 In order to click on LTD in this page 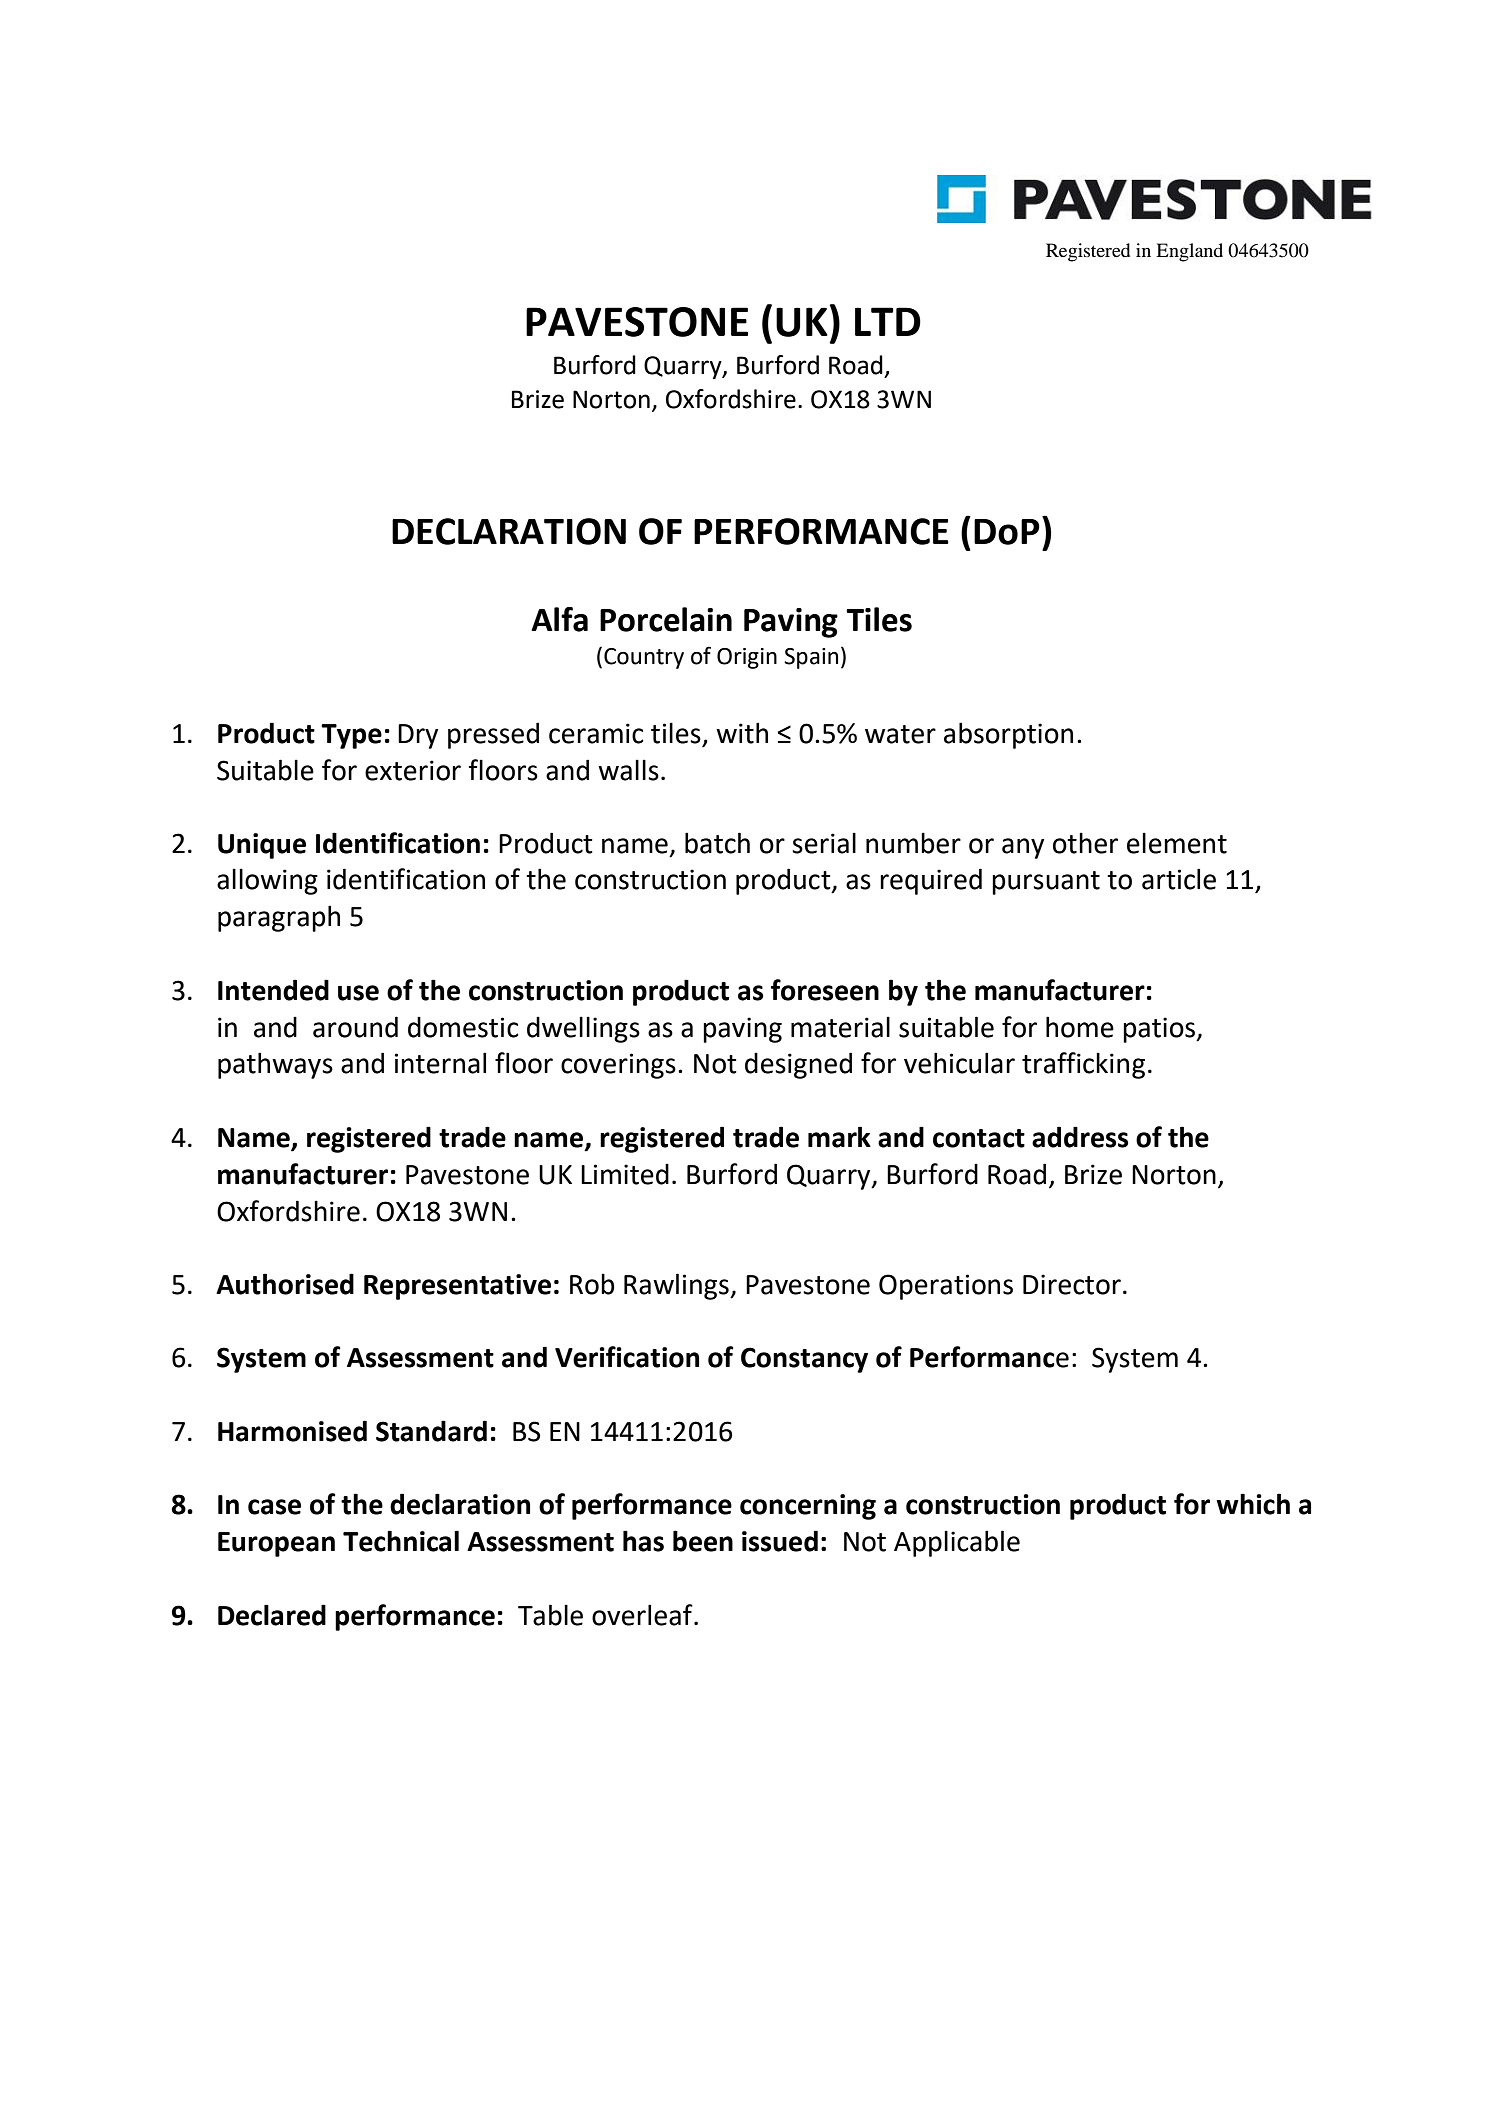, I will do `click(888, 321)`.
